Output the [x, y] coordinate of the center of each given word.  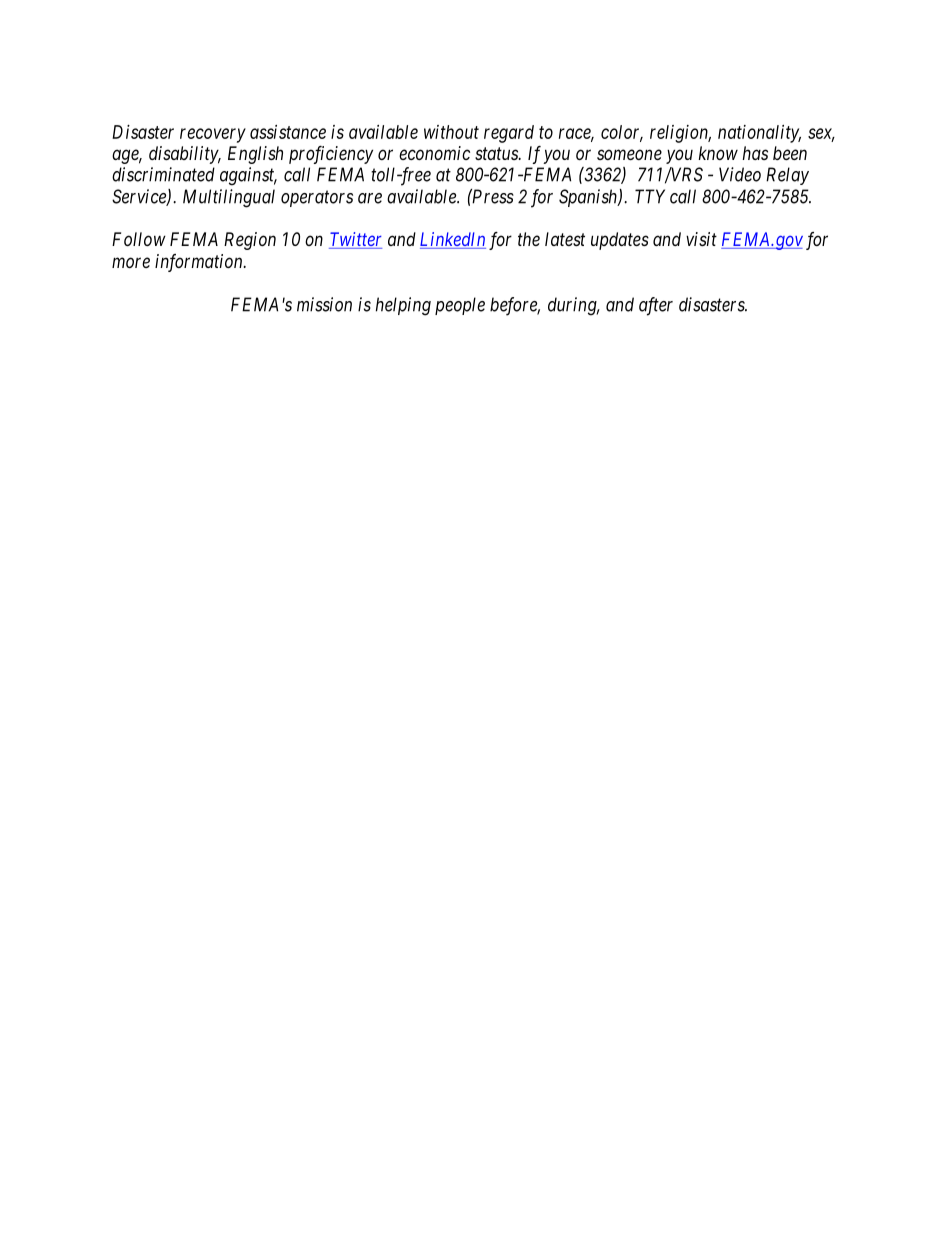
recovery [213, 135]
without [451, 132]
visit [701, 239]
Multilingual [229, 198]
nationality [759, 134]
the [529, 239]
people [460, 306]
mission [324, 304]
